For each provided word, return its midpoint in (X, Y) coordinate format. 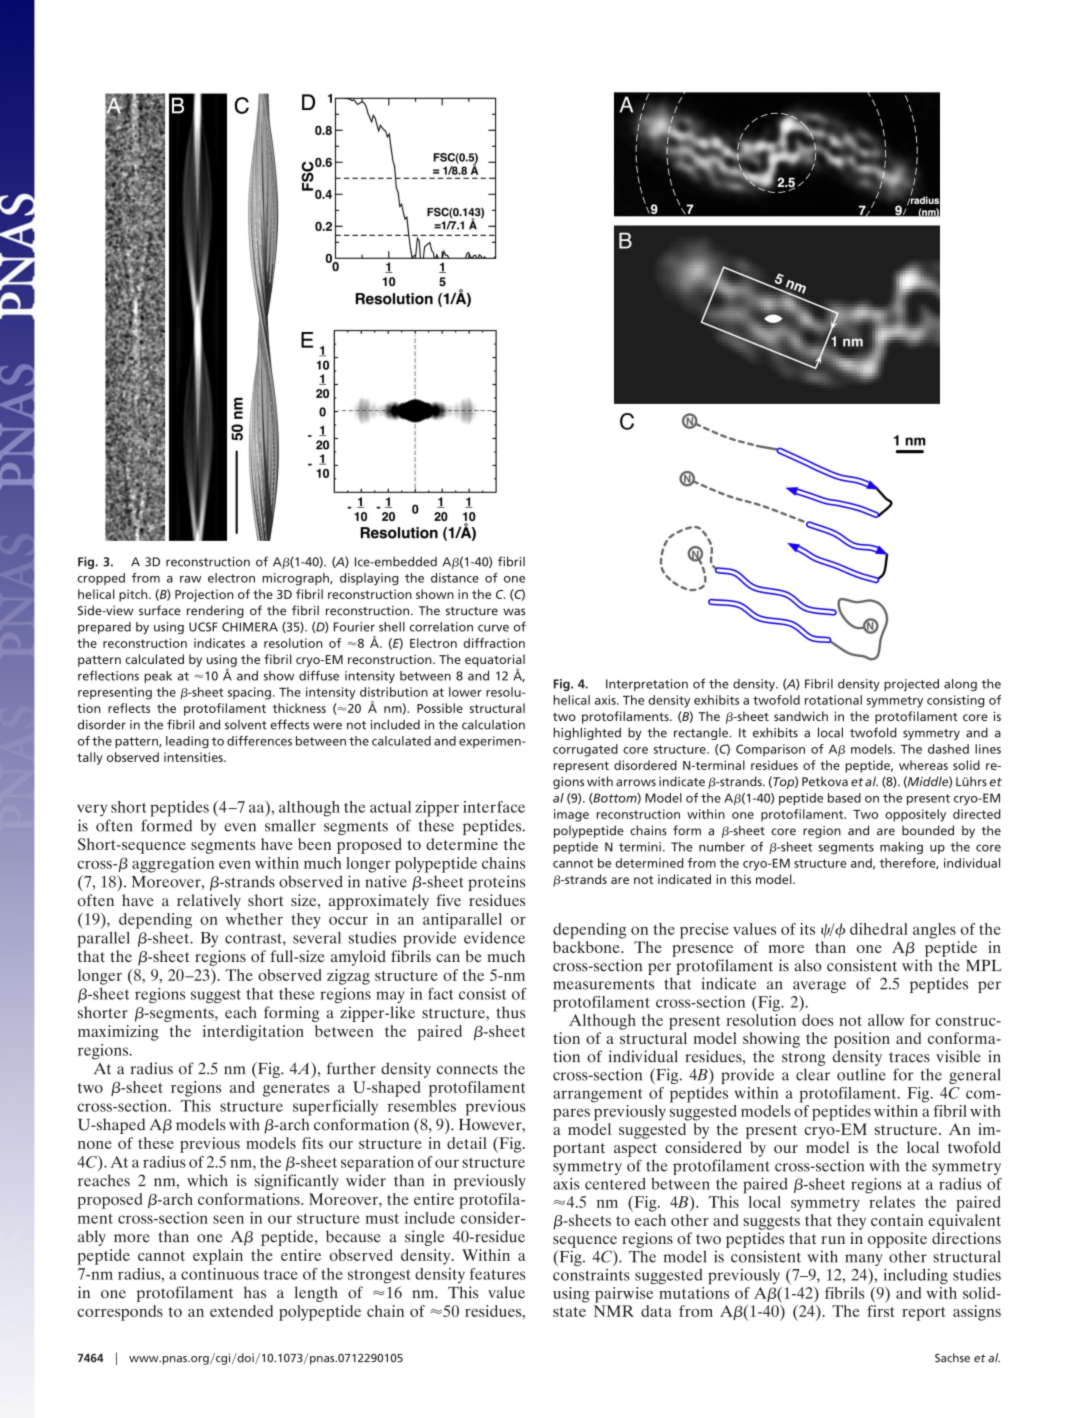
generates (296, 1090)
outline (861, 1074)
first (881, 1311)
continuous (220, 1274)
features (497, 1274)
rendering (215, 611)
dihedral (879, 929)
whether (254, 919)
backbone (587, 947)
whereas (923, 765)
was (514, 612)
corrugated (585, 750)
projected (911, 685)
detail (467, 1143)
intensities (194, 757)
